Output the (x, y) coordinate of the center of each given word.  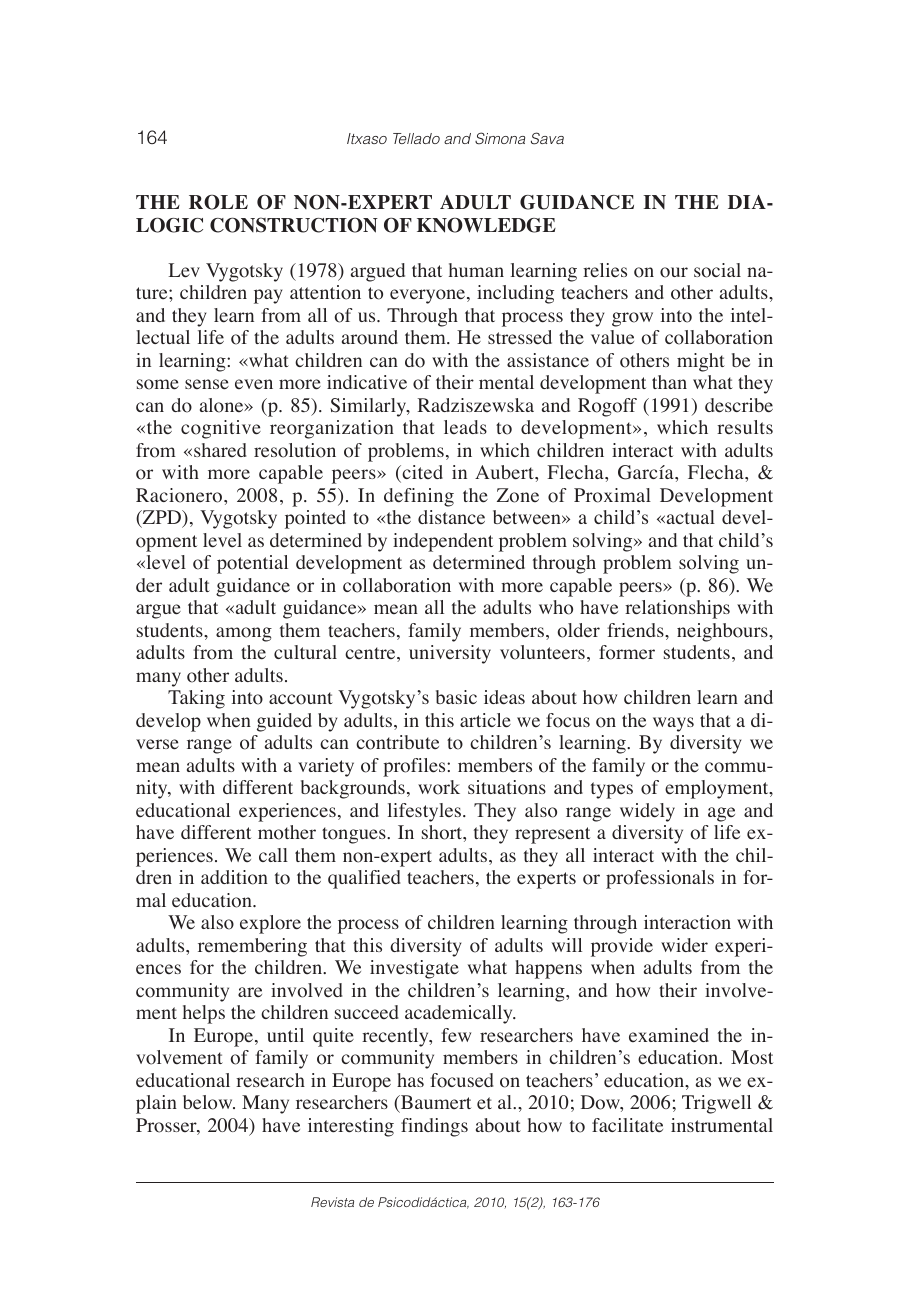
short (443, 833)
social (717, 270)
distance (451, 517)
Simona (500, 138)
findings (434, 1127)
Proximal (612, 495)
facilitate (627, 1125)
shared (220, 450)
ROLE (218, 202)
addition (234, 877)
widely (647, 812)
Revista (332, 1202)
